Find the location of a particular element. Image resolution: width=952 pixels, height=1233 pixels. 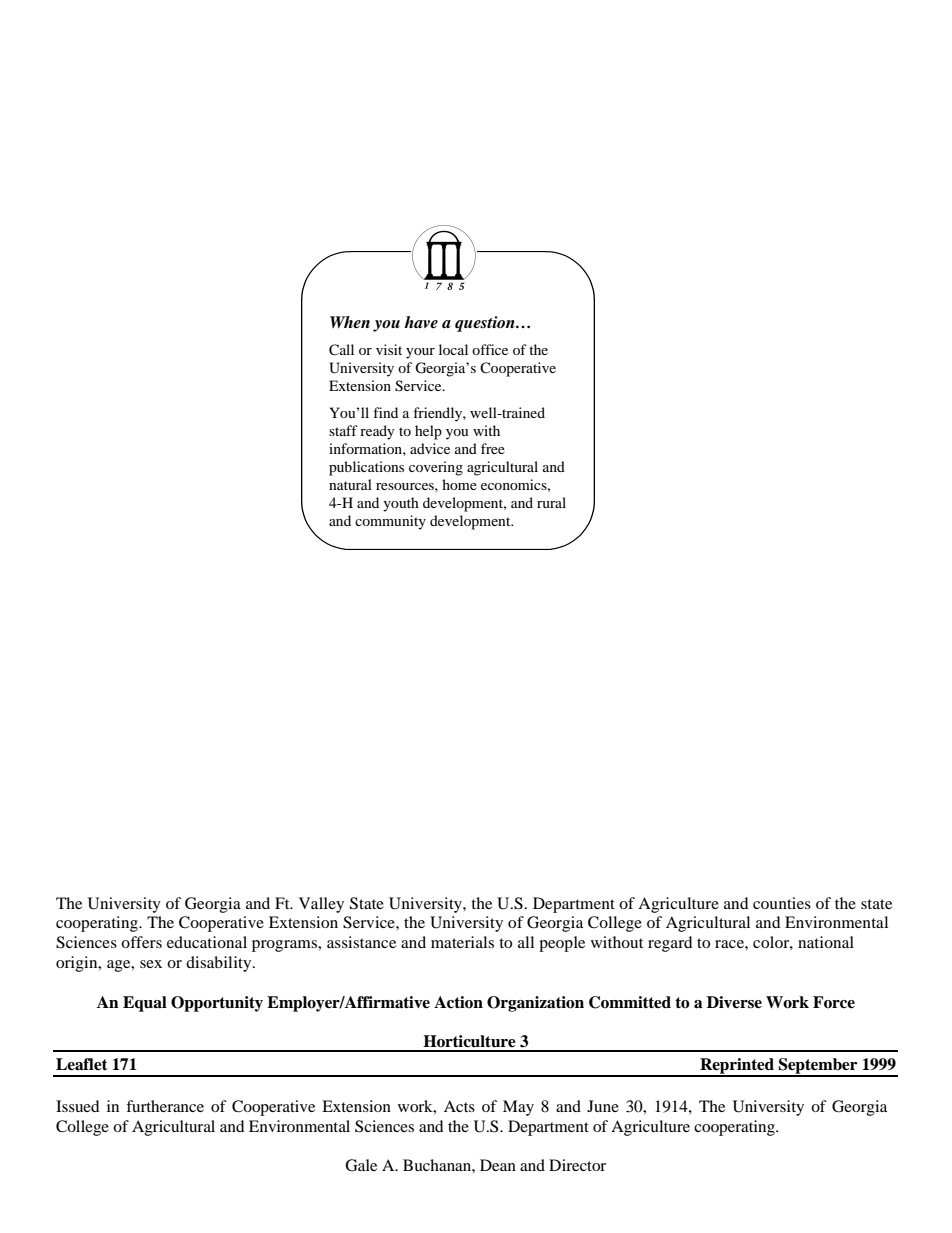

offers is located at coordinates (141, 942).
